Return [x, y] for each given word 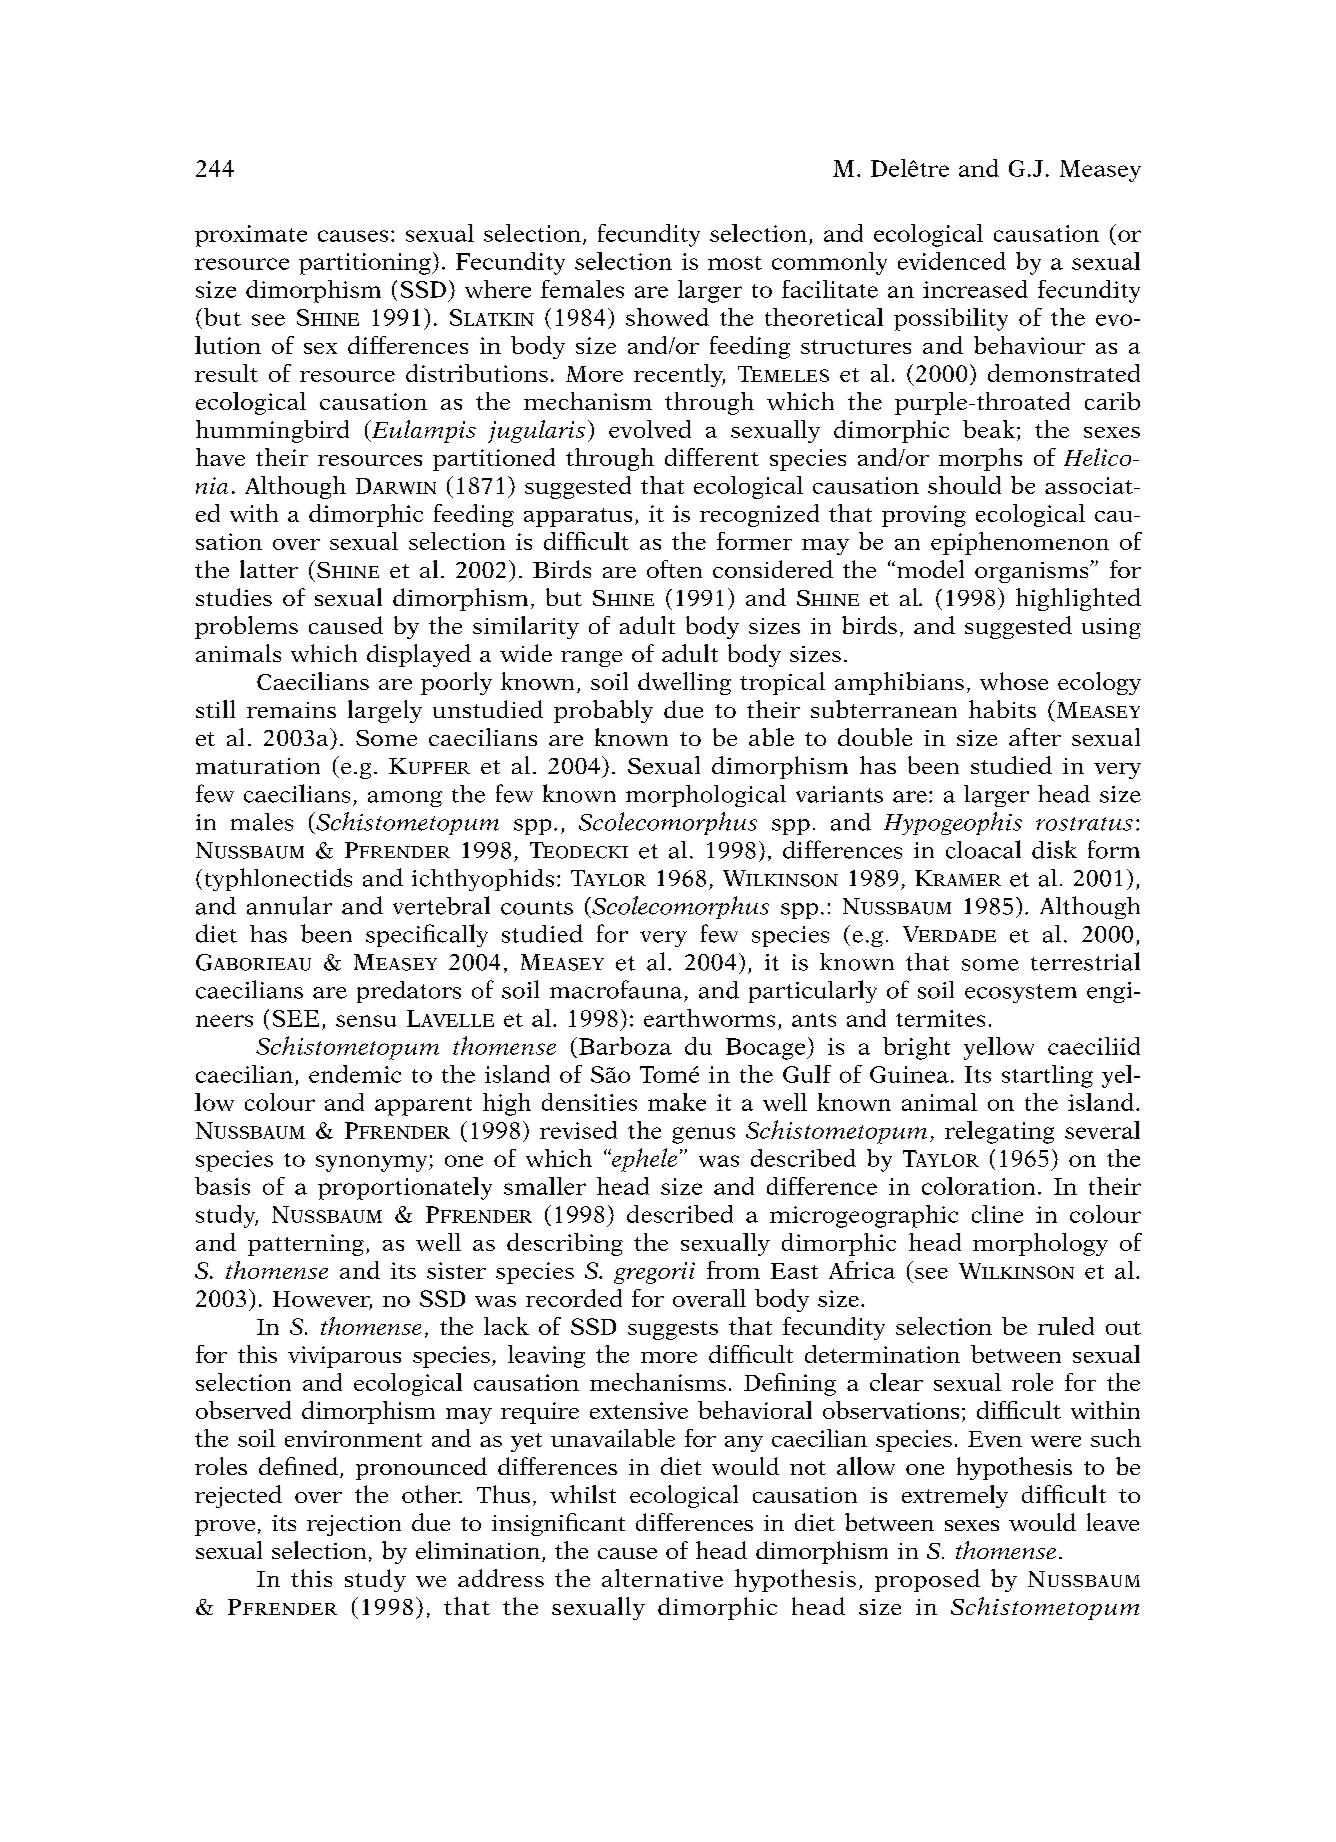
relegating [999, 1132]
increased [975, 289]
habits [1002, 709]
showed [667, 317]
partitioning [366, 264]
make [677, 1102]
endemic [355, 1074]
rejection [354, 1525]
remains [291, 710]
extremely [955, 1496]
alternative [662, 1578]
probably [603, 711]
